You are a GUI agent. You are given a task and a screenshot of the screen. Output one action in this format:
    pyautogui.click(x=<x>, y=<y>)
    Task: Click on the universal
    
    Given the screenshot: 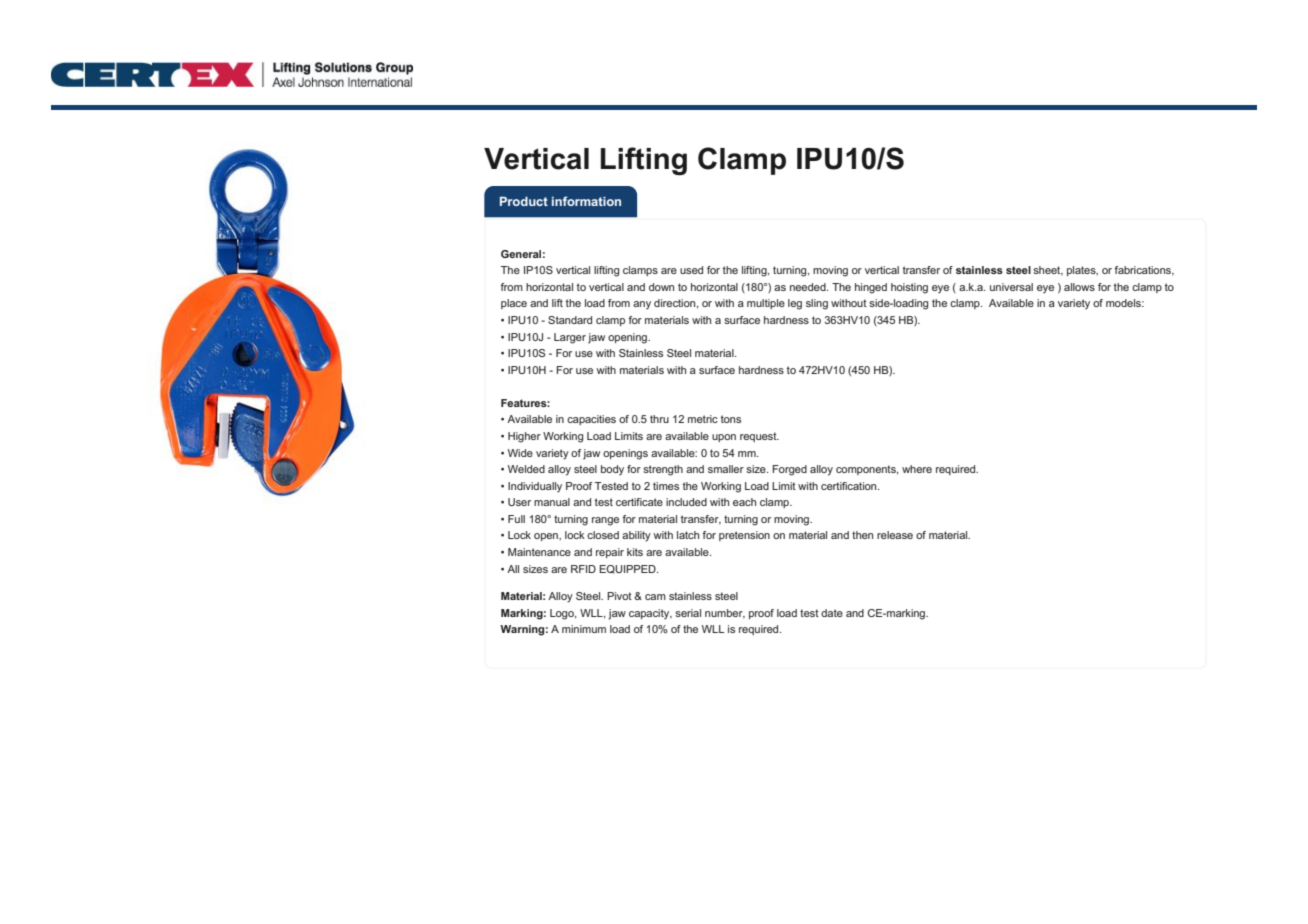 What is the action you would take?
    pyautogui.click(x=1011, y=287)
